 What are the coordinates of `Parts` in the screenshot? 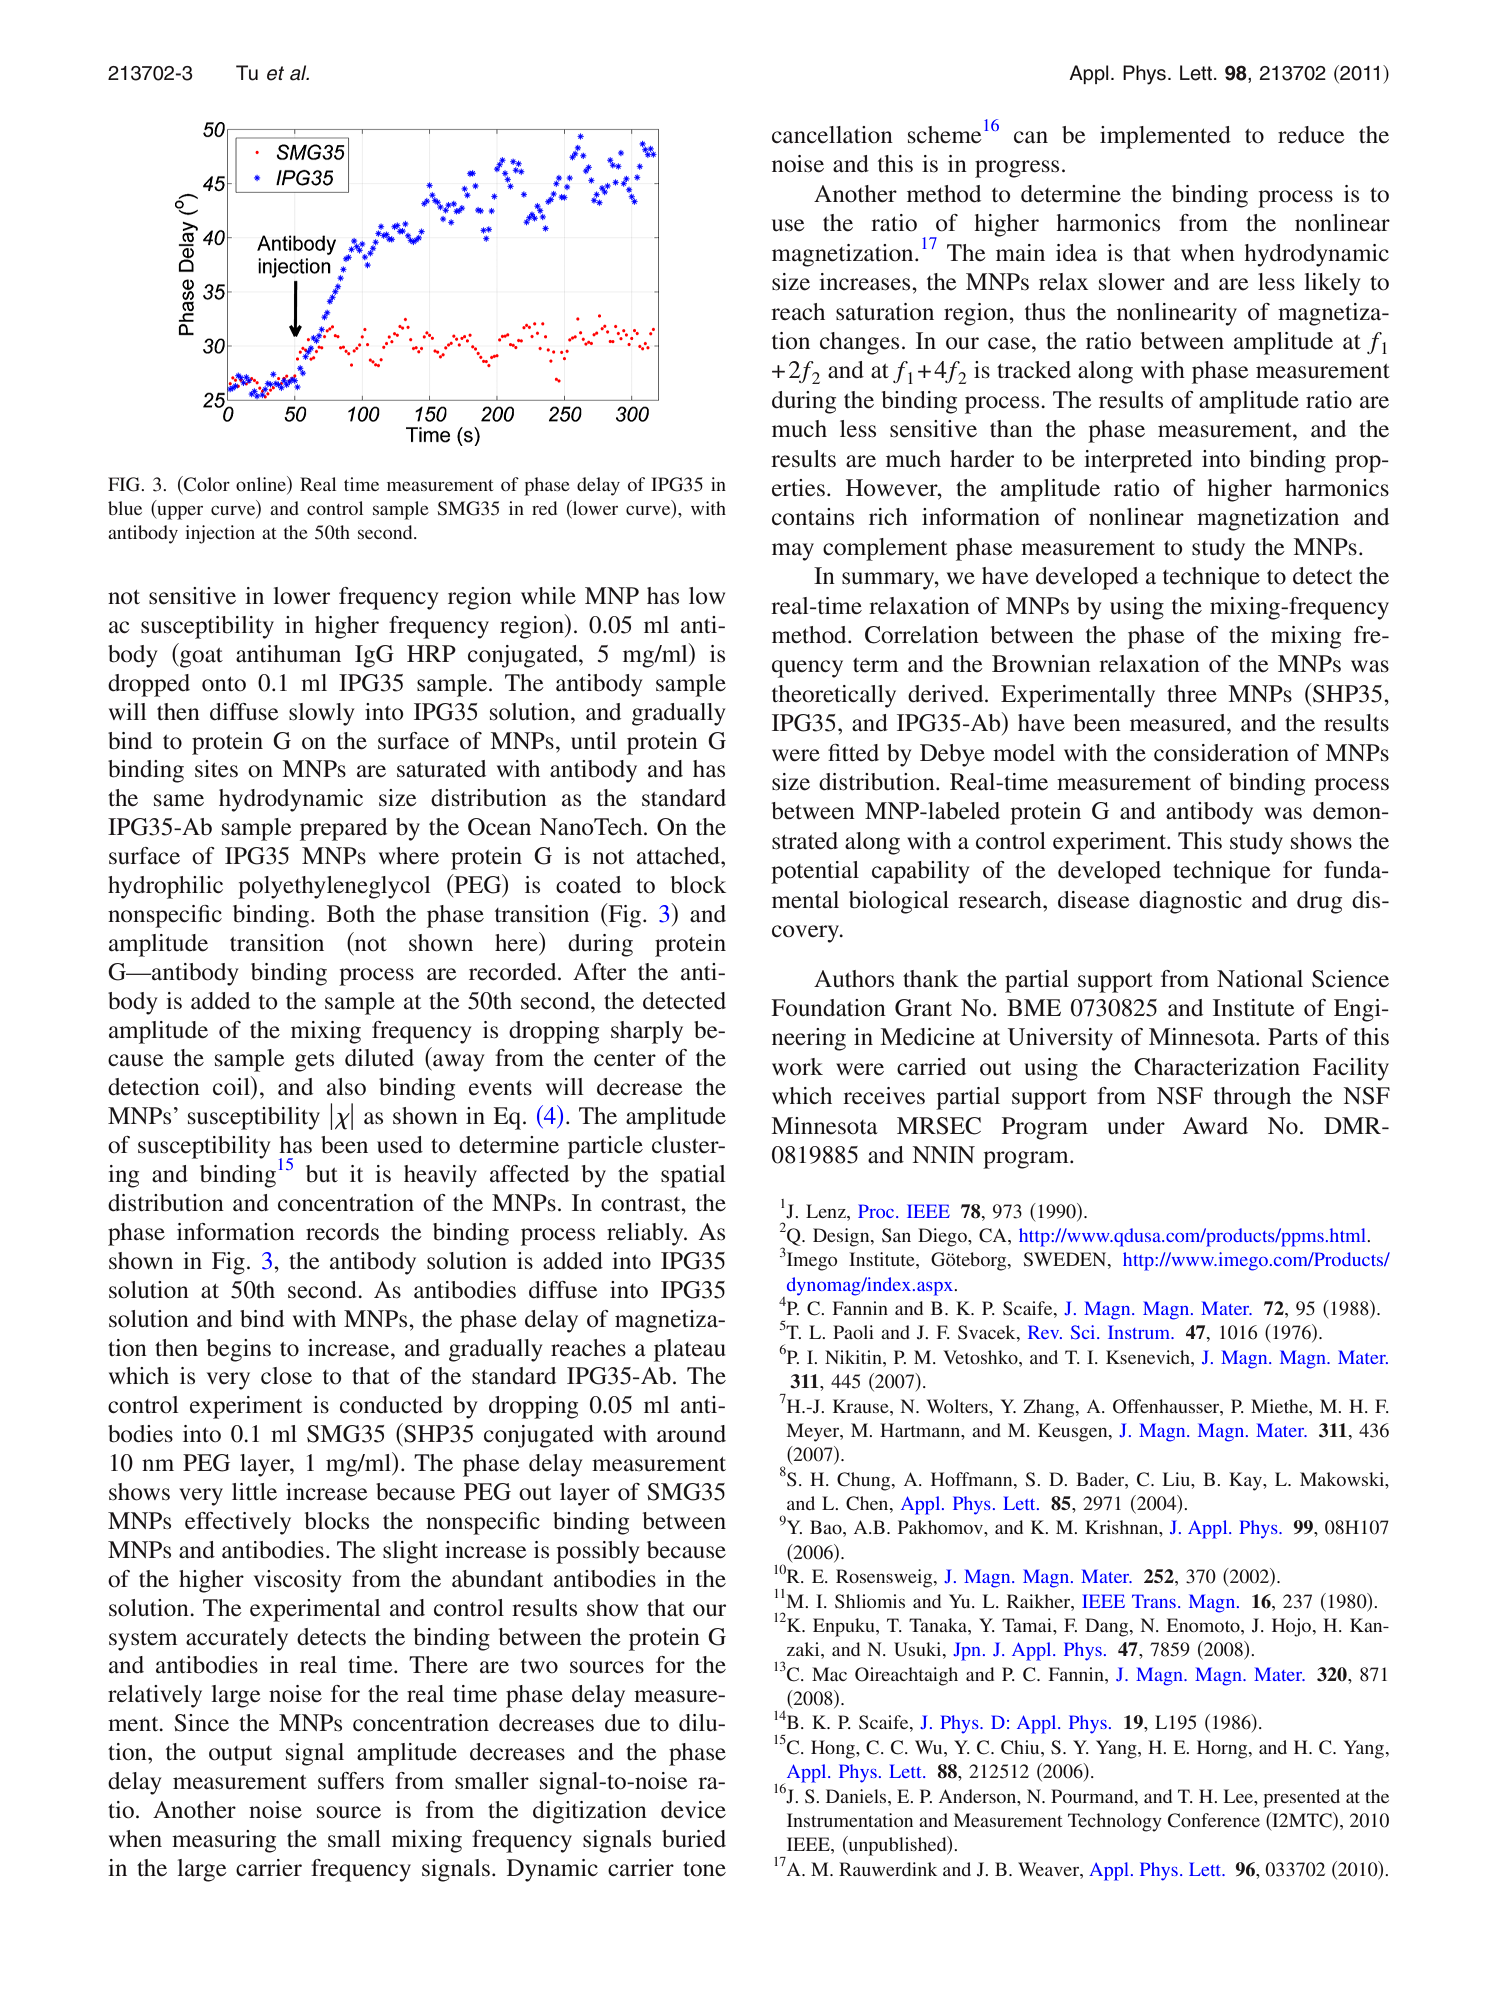 It's located at (1293, 1037).
